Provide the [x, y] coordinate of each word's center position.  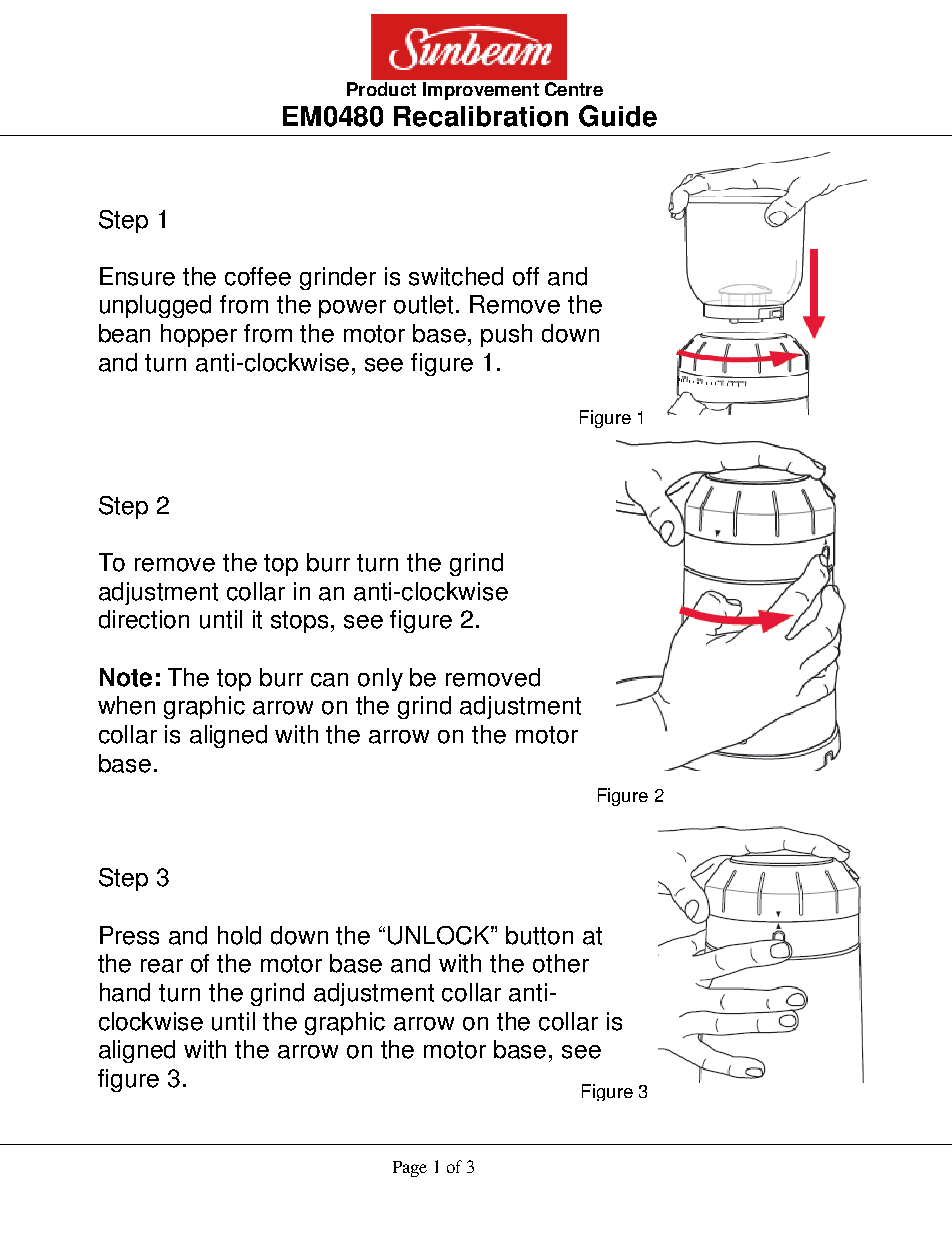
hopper [199, 335]
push [506, 335]
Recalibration [481, 116]
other [561, 963]
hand [125, 992]
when [126, 705]
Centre [574, 89]
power [352, 309]
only [380, 679]
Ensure [137, 276]
